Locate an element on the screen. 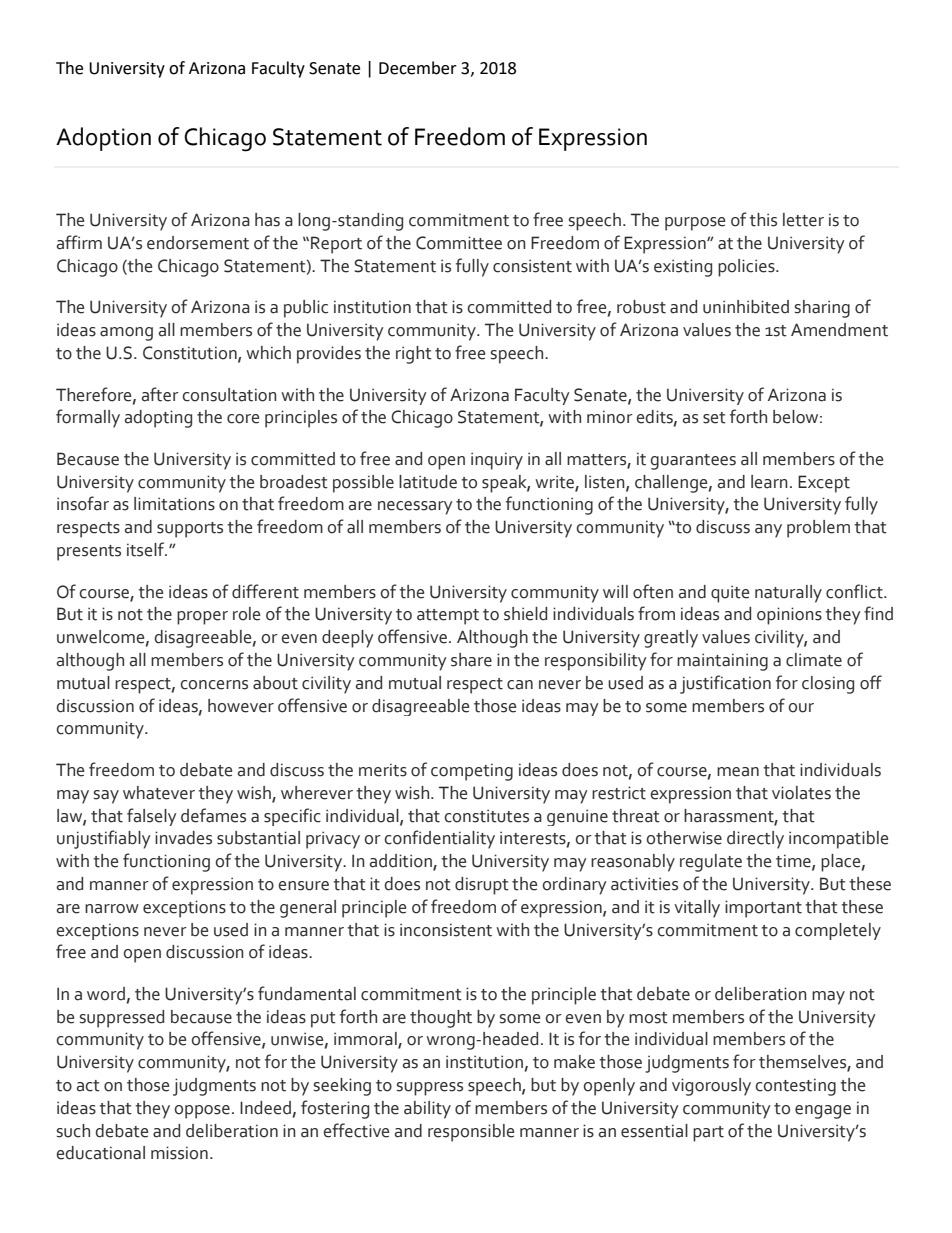 This screenshot has width=952, height=1233. closing is located at coordinates (828, 685).
